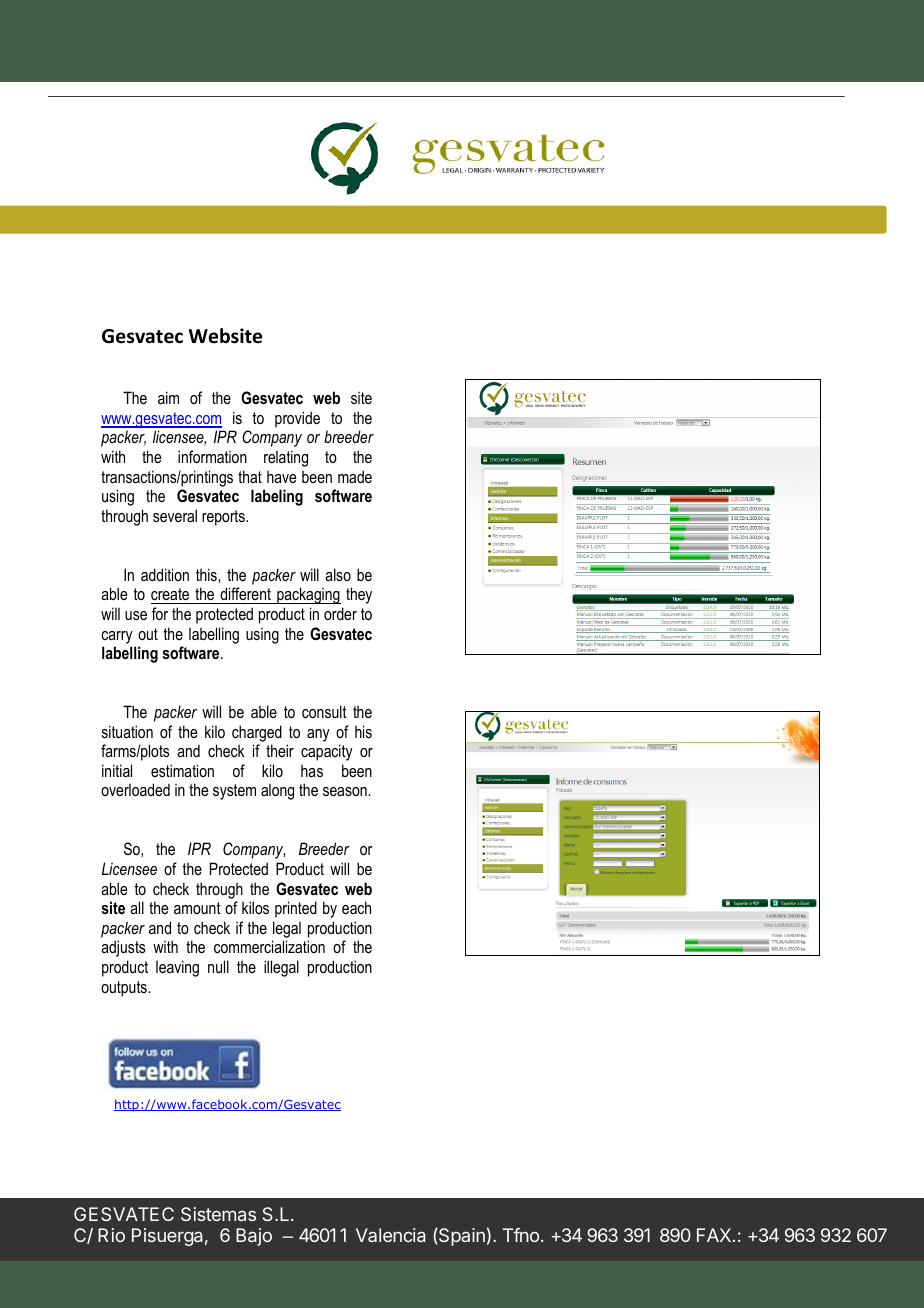 The image size is (924, 1308). What do you see at coordinates (111, 1235) in the document?
I see `Rio` at bounding box center [111, 1235].
